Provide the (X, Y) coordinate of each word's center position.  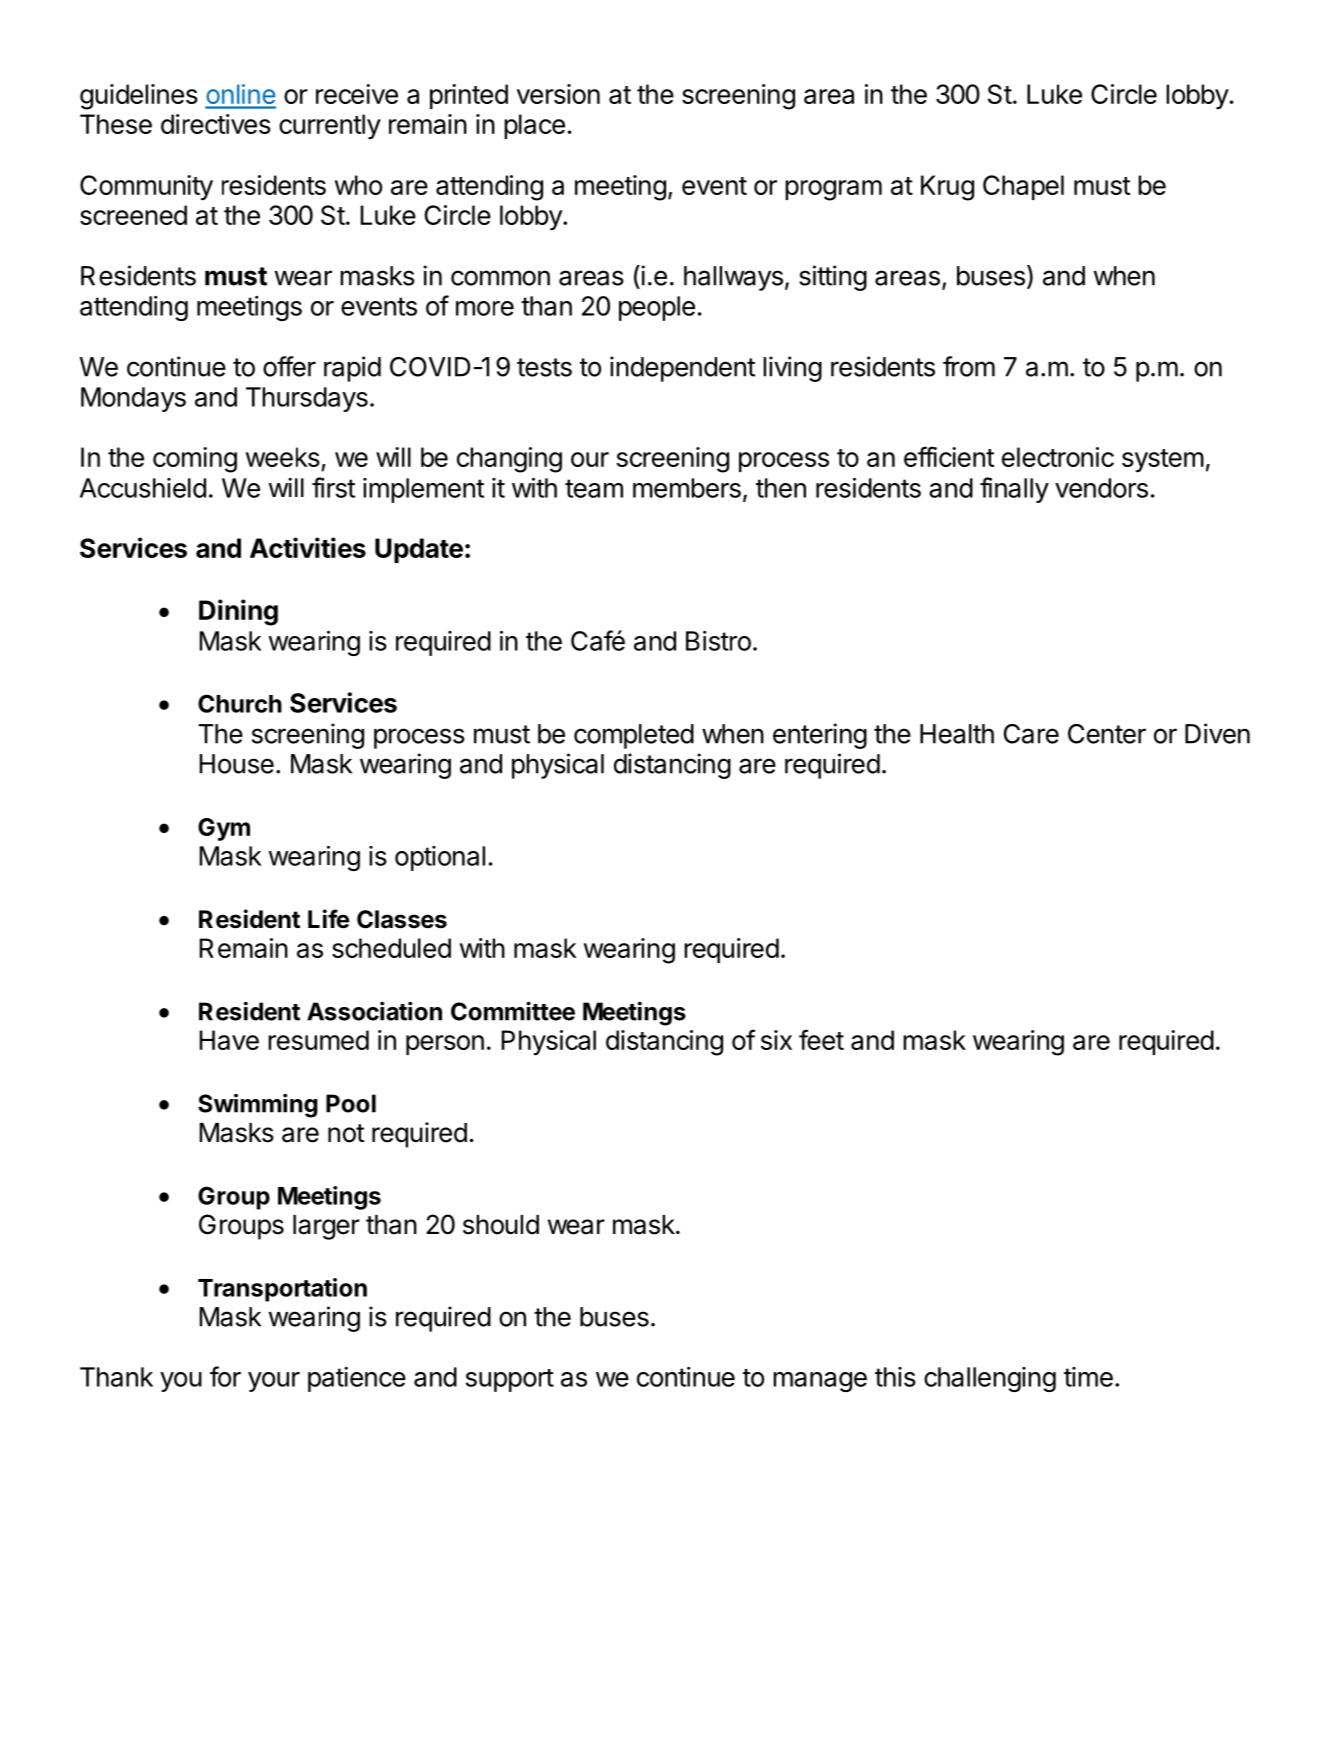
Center (1107, 734)
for (225, 1376)
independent (682, 369)
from (969, 366)
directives (216, 124)
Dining (238, 612)
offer (289, 366)
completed (634, 736)
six (776, 1040)
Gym (224, 829)
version (558, 94)
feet (821, 1039)
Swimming (258, 1105)
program (833, 190)
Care (1031, 734)
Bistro (718, 641)
